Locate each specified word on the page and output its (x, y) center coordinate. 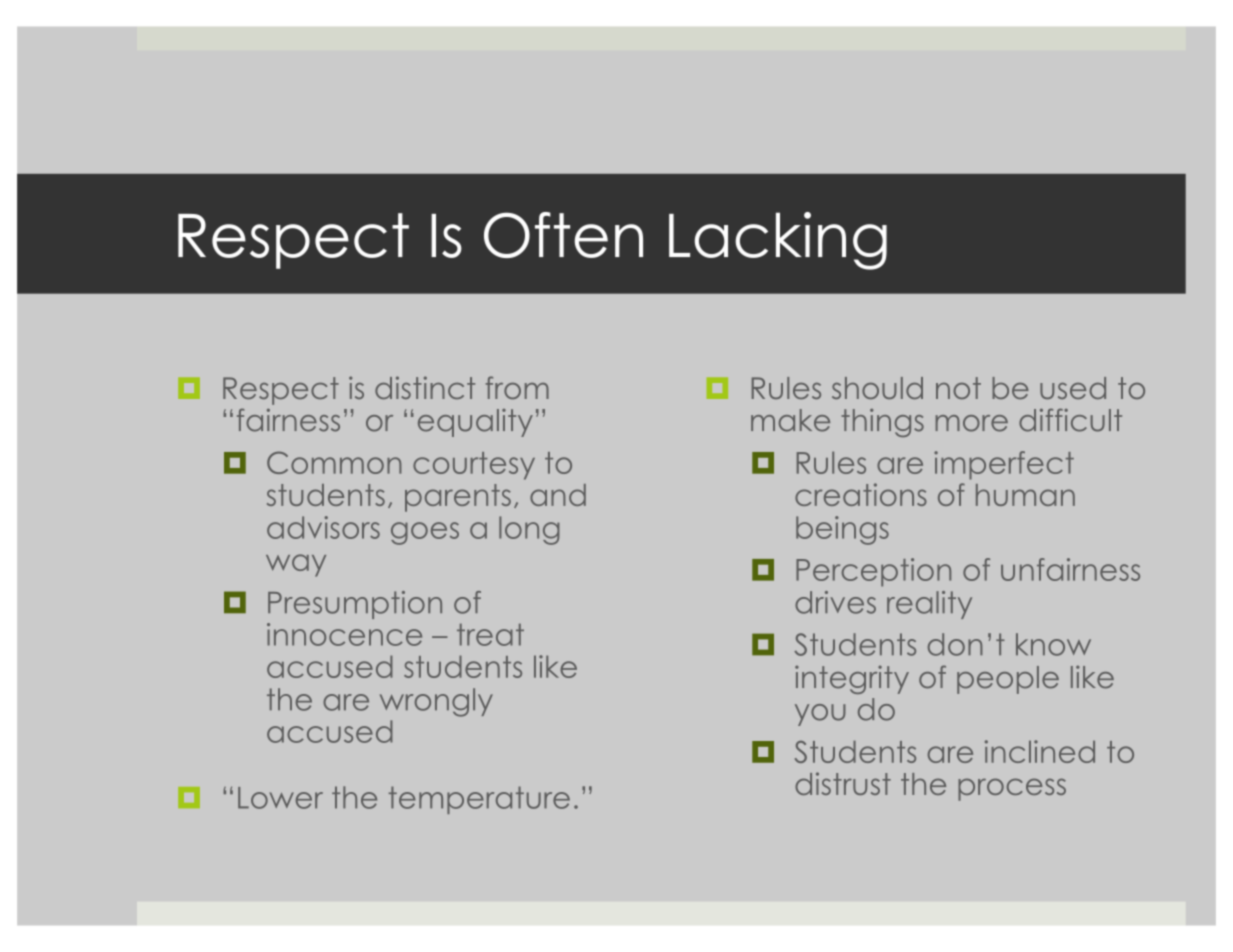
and (558, 495)
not (958, 388)
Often (563, 235)
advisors (323, 527)
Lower (280, 798)
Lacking (778, 241)
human (1025, 495)
